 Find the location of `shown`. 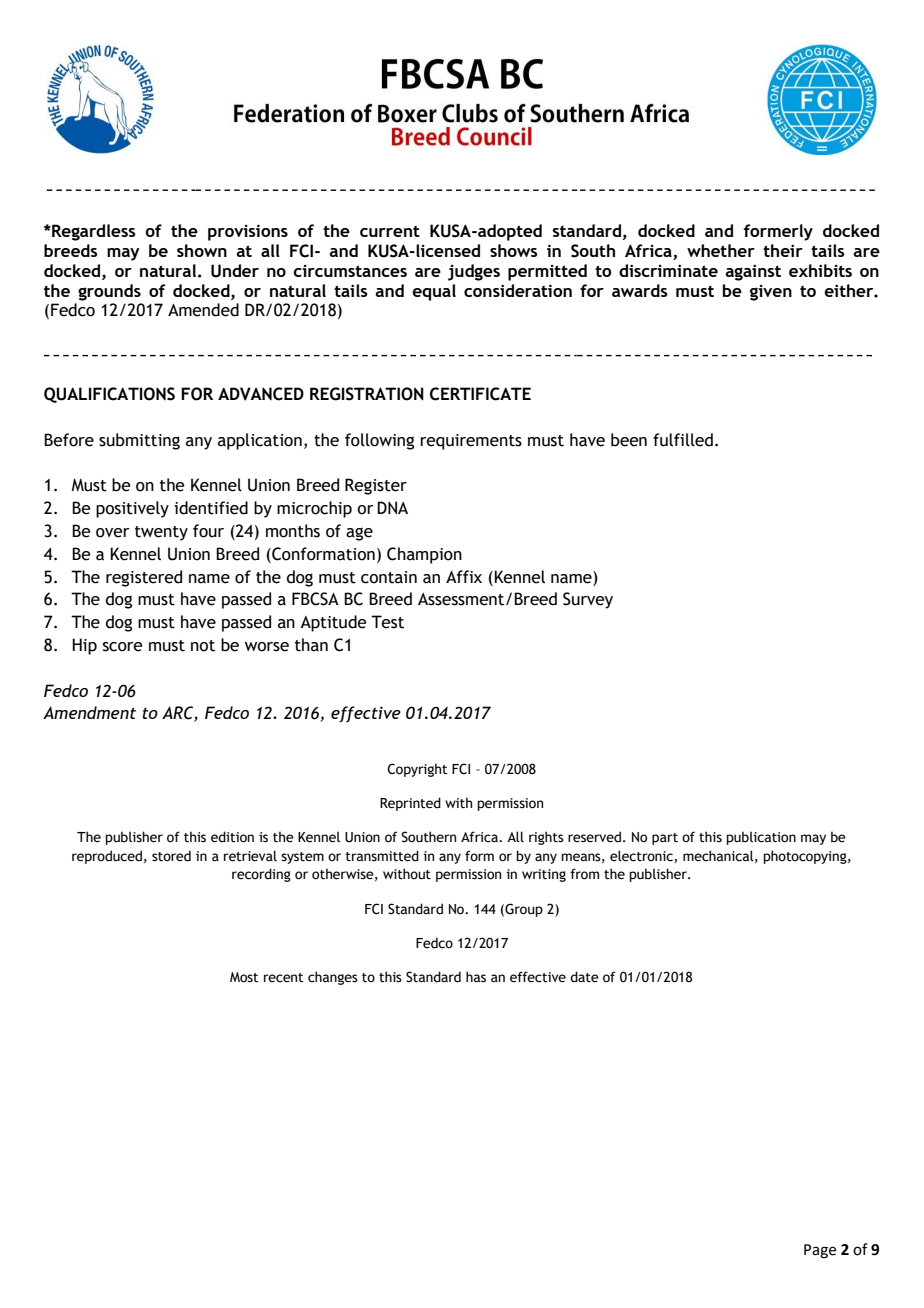

shown is located at coordinates (202, 250).
